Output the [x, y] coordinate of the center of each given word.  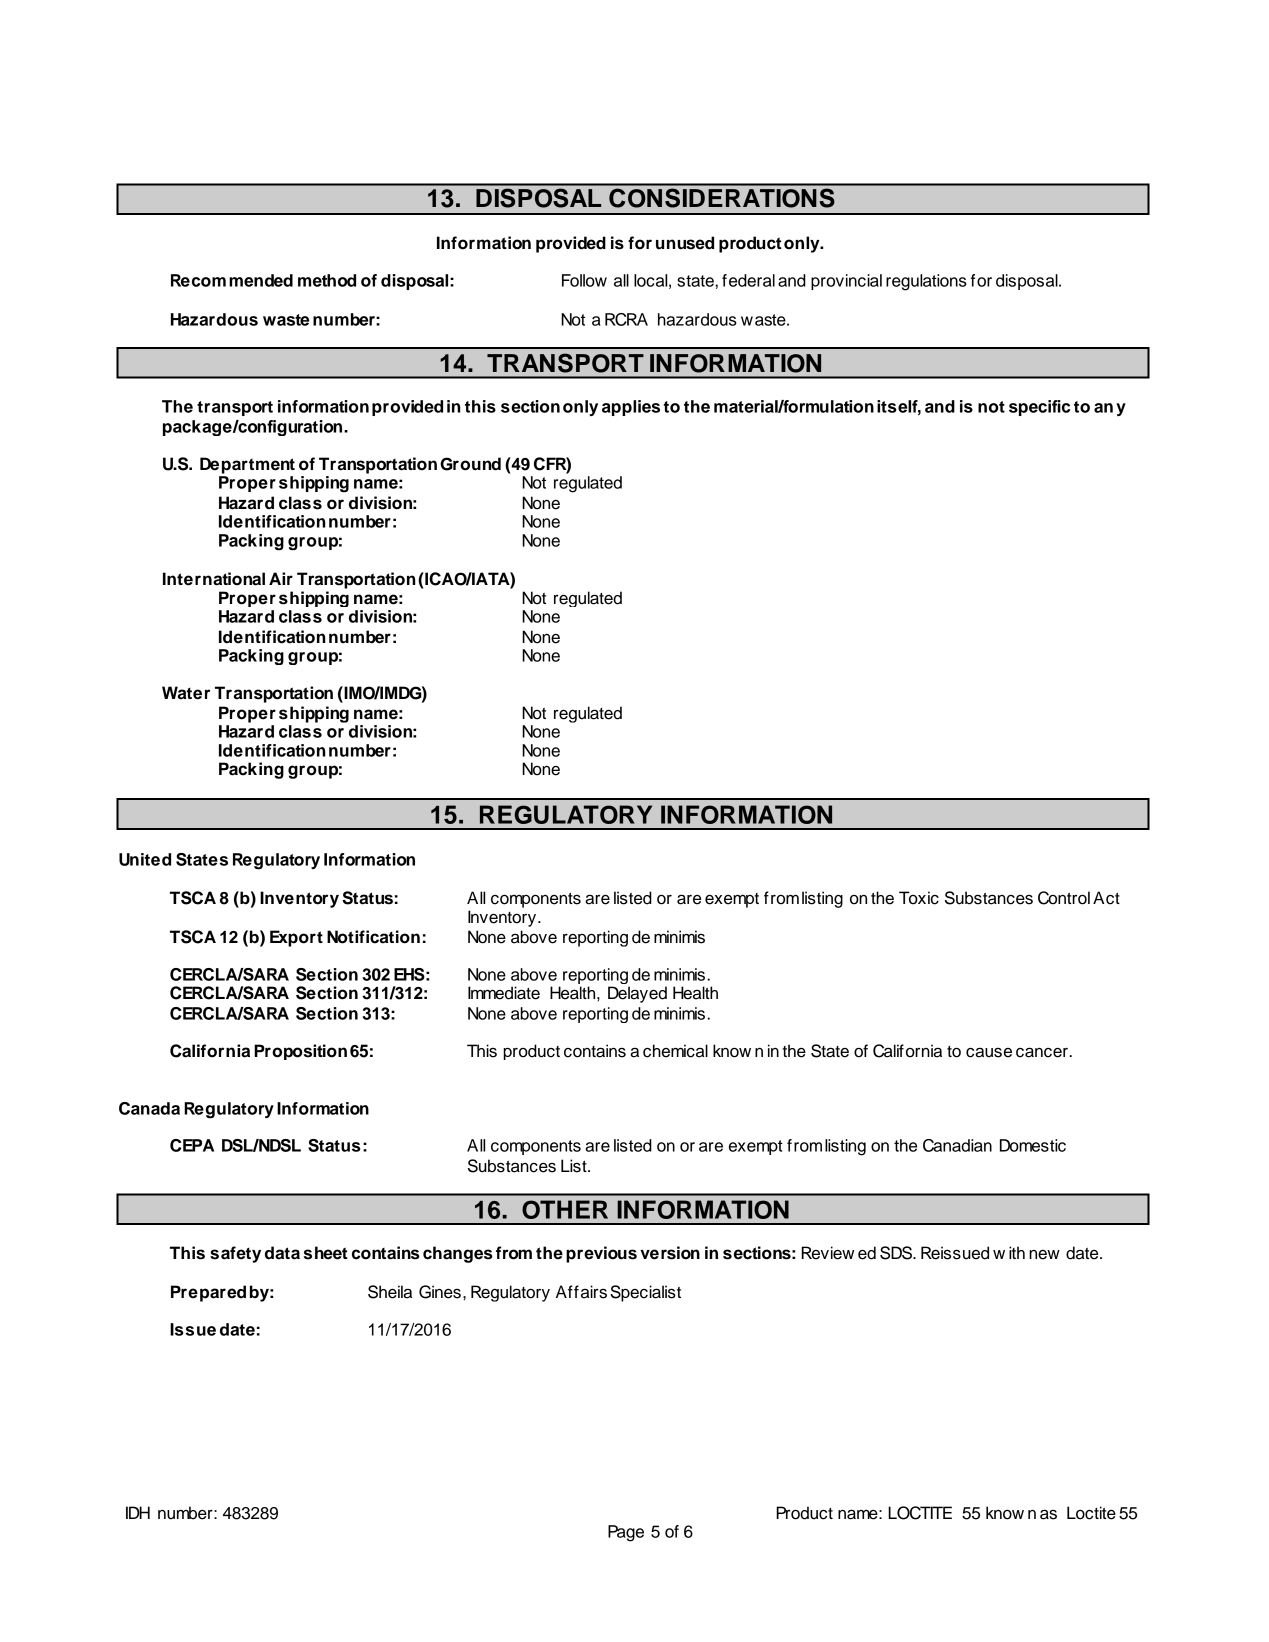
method [327, 280]
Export [296, 938]
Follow [584, 280]
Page [626, 1533]
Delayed [637, 994]
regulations [926, 282]
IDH [138, 1512]
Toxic [919, 898]
